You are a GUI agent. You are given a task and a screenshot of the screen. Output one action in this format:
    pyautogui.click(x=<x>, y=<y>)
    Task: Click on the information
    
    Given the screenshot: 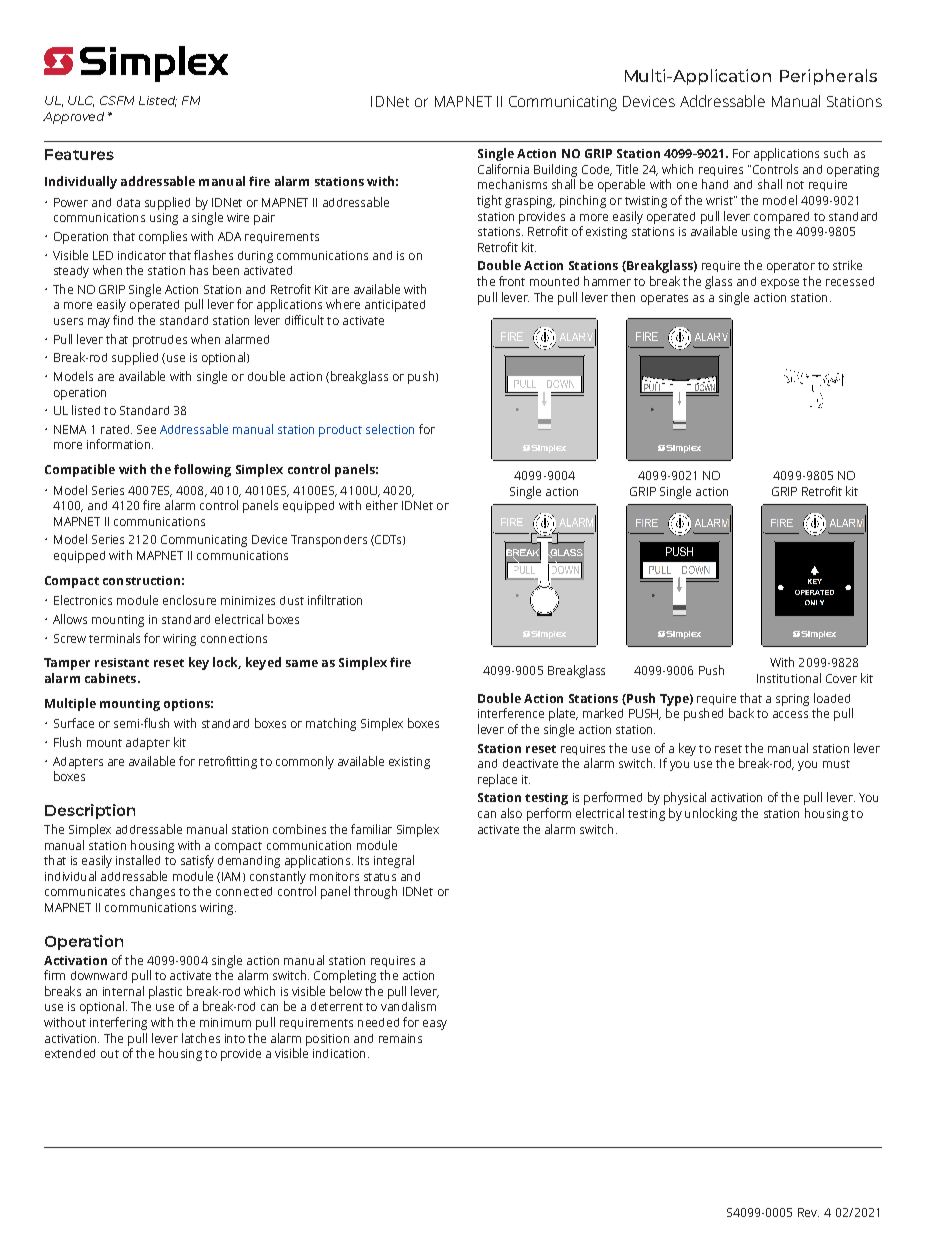 What is the action you would take?
    pyautogui.click(x=118, y=444)
